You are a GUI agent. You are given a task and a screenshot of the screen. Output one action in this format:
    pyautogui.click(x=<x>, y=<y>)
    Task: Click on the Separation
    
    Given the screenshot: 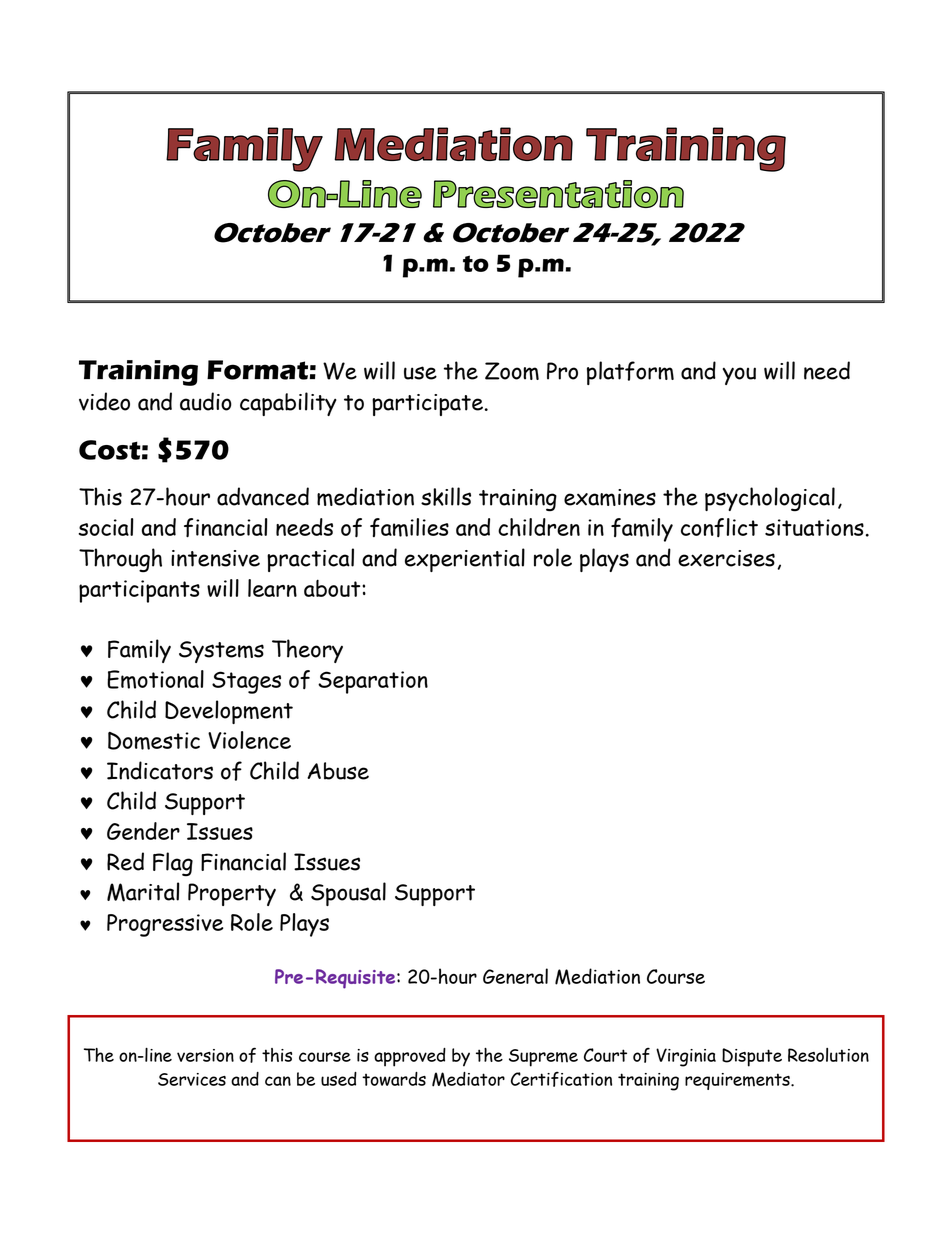 What is the action you would take?
    pyautogui.click(x=373, y=682)
